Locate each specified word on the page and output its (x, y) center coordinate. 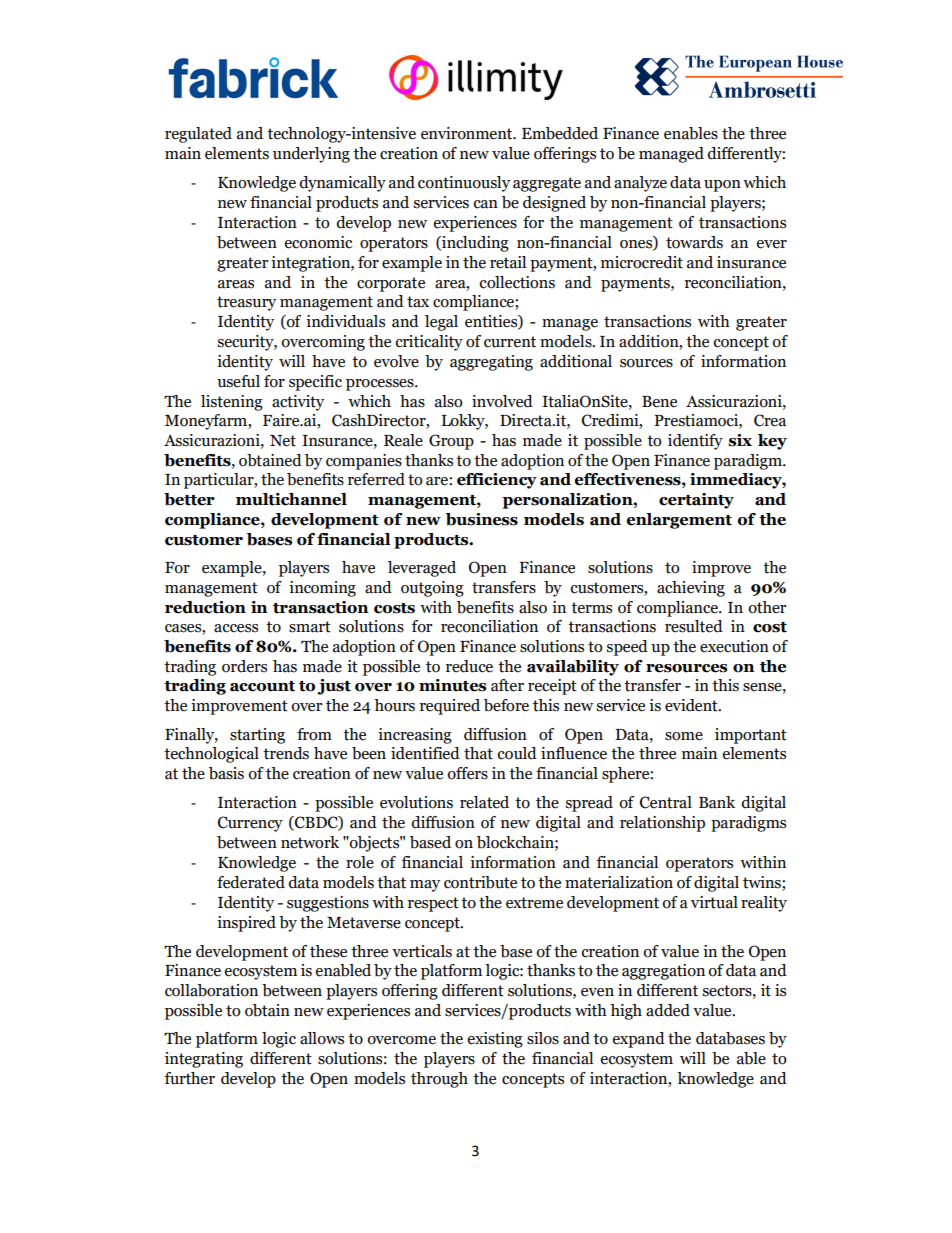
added (668, 1010)
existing (495, 1040)
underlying (311, 155)
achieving (691, 589)
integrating (204, 1060)
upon (722, 186)
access (236, 628)
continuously (464, 184)
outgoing (432, 589)
